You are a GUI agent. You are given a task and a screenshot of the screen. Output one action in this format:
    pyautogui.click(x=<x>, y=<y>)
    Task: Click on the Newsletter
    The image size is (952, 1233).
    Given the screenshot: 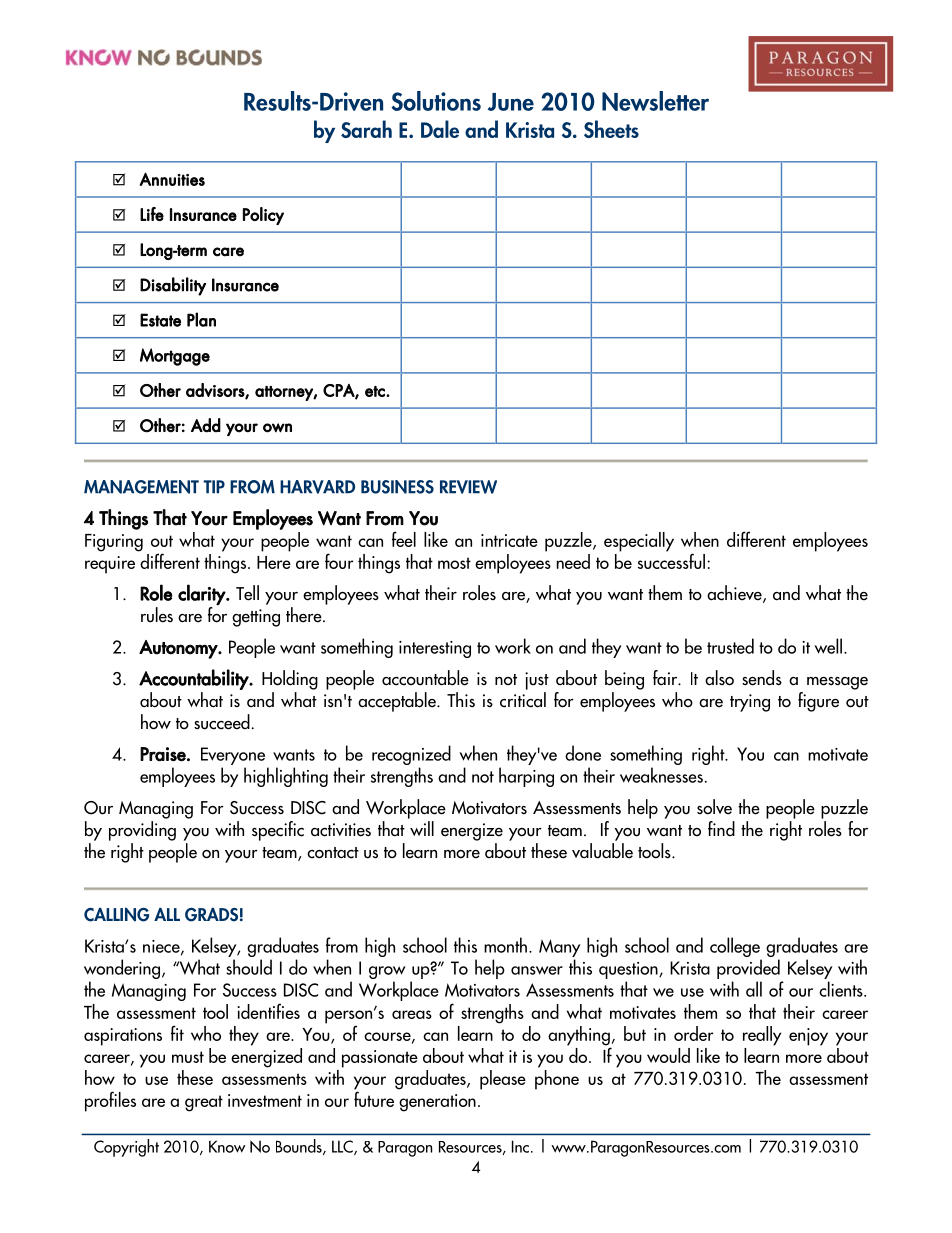 What is the action you would take?
    pyautogui.click(x=655, y=101)
